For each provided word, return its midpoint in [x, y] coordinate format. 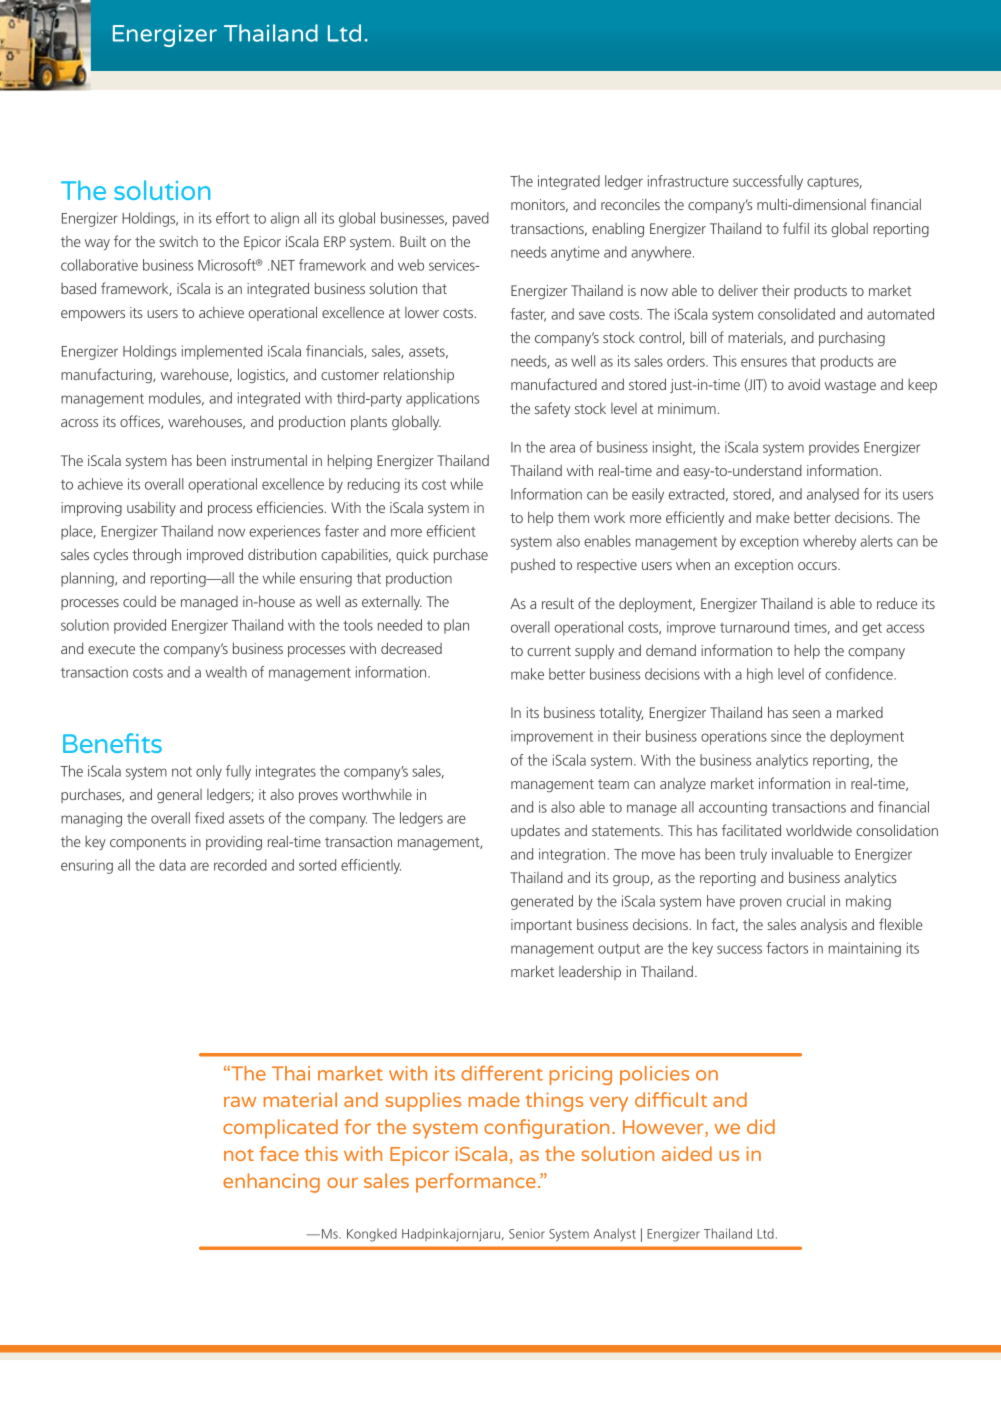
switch [178, 241]
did [761, 1126]
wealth [226, 672]
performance [476, 1183]
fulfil [796, 228]
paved [471, 219]
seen [806, 714]
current [549, 651]
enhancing [271, 1183]
